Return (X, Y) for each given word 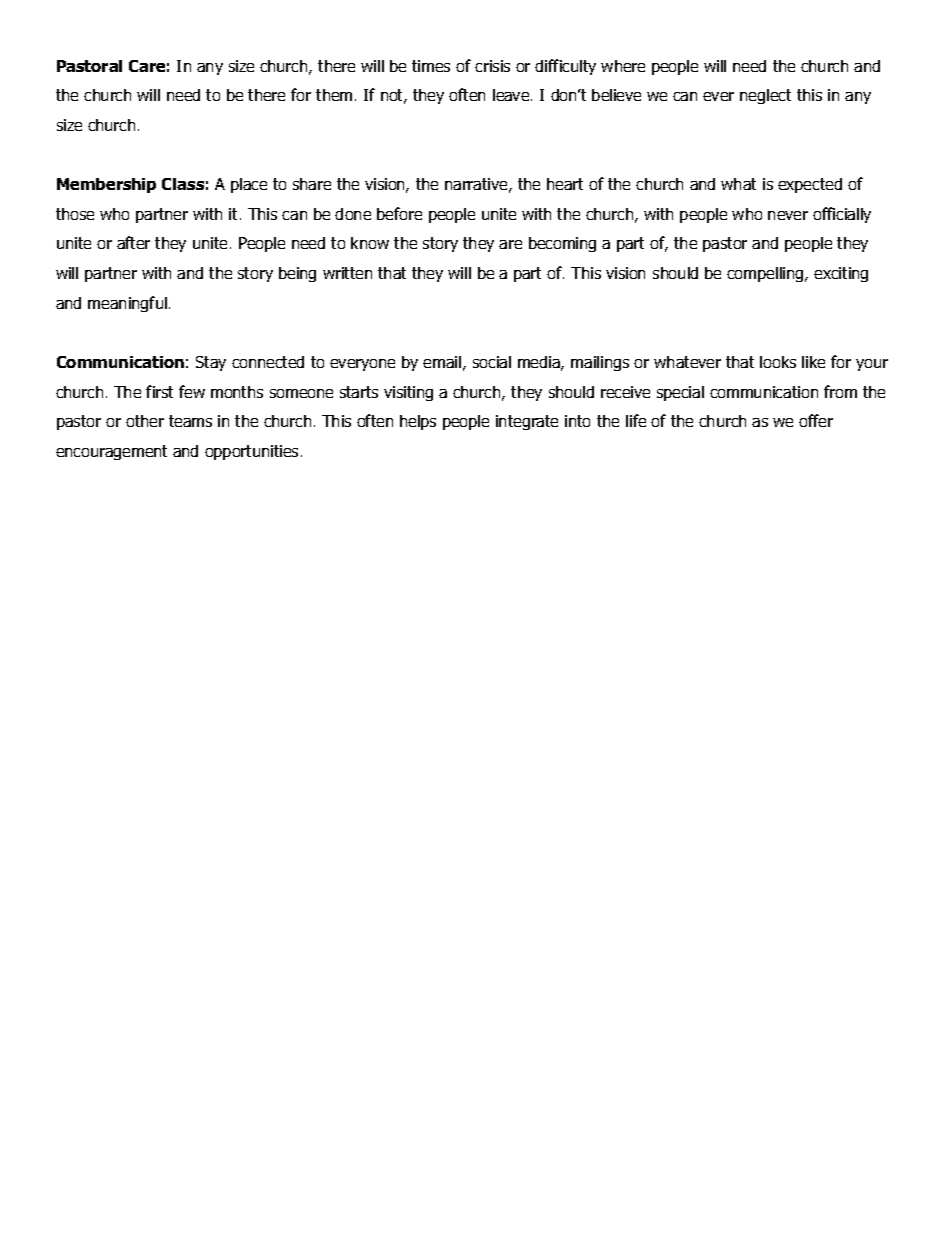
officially (842, 215)
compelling (766, 274)
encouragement (111, 452)
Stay (211, 363)
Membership (106, 185)
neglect (765, 96)
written (347, 273)
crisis (492, 66)
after (133, 242)
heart (565, 184)
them (334, 95)
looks (778, 362)
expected (810, 185)
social (492, 362)
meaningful (127, 304)
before (399, 213)
